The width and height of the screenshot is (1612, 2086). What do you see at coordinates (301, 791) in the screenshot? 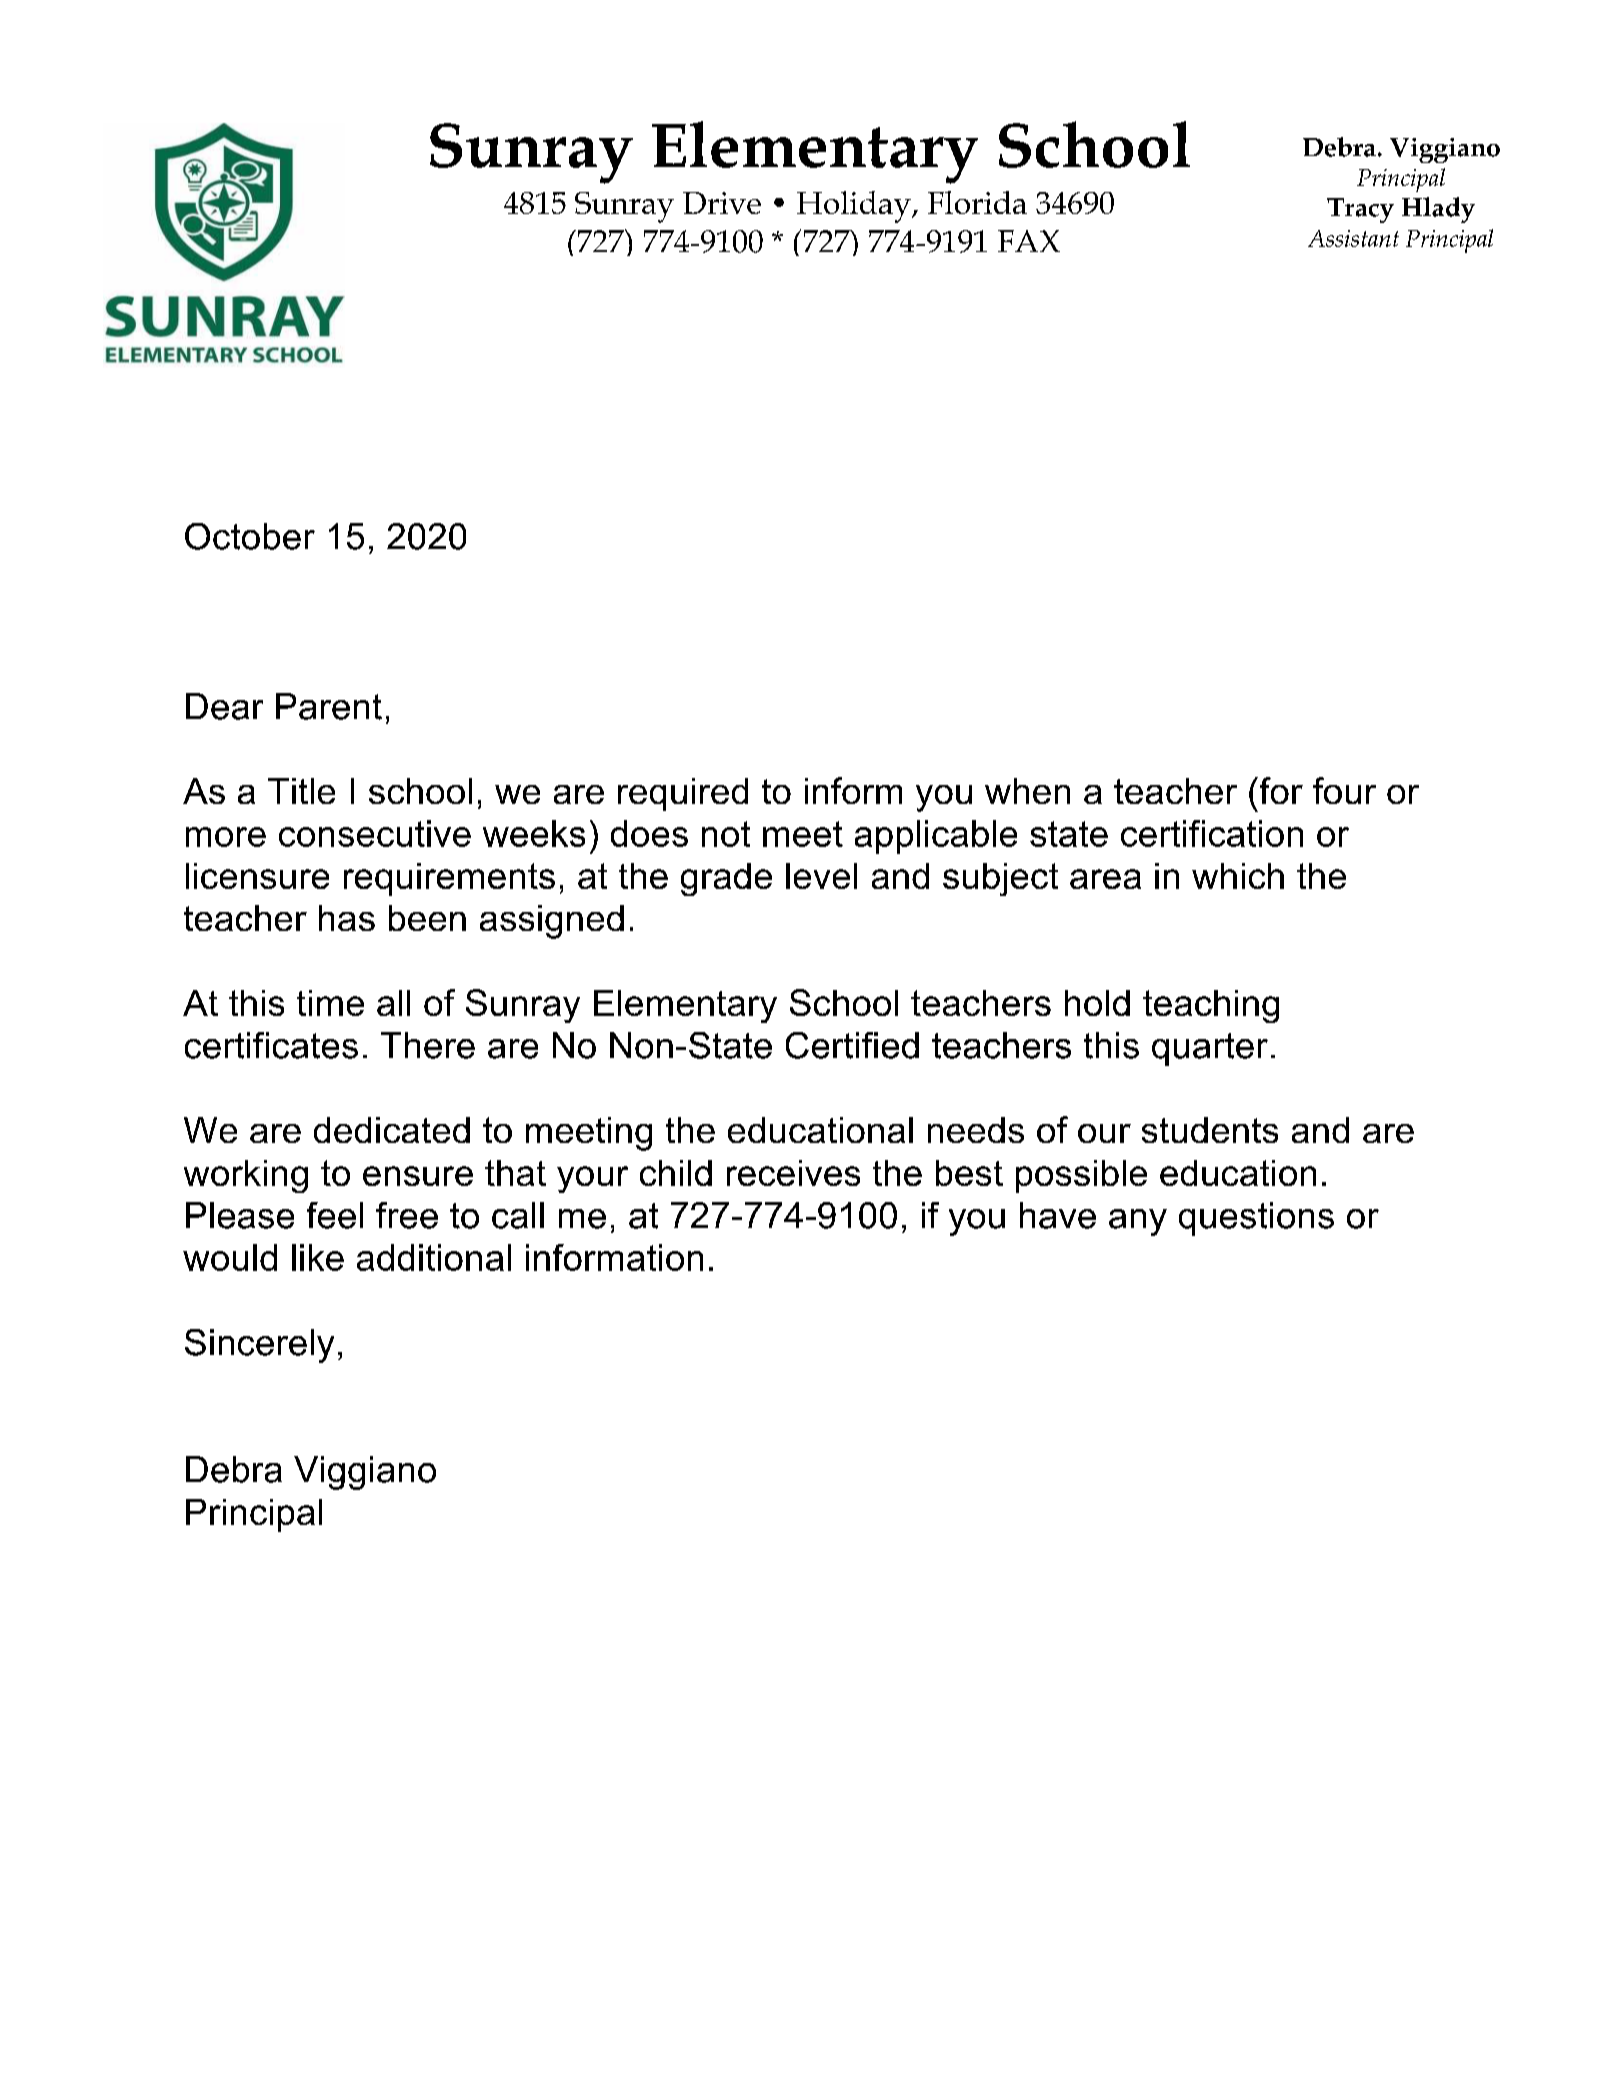
I see `Title` at bounding box center [301, 791].
